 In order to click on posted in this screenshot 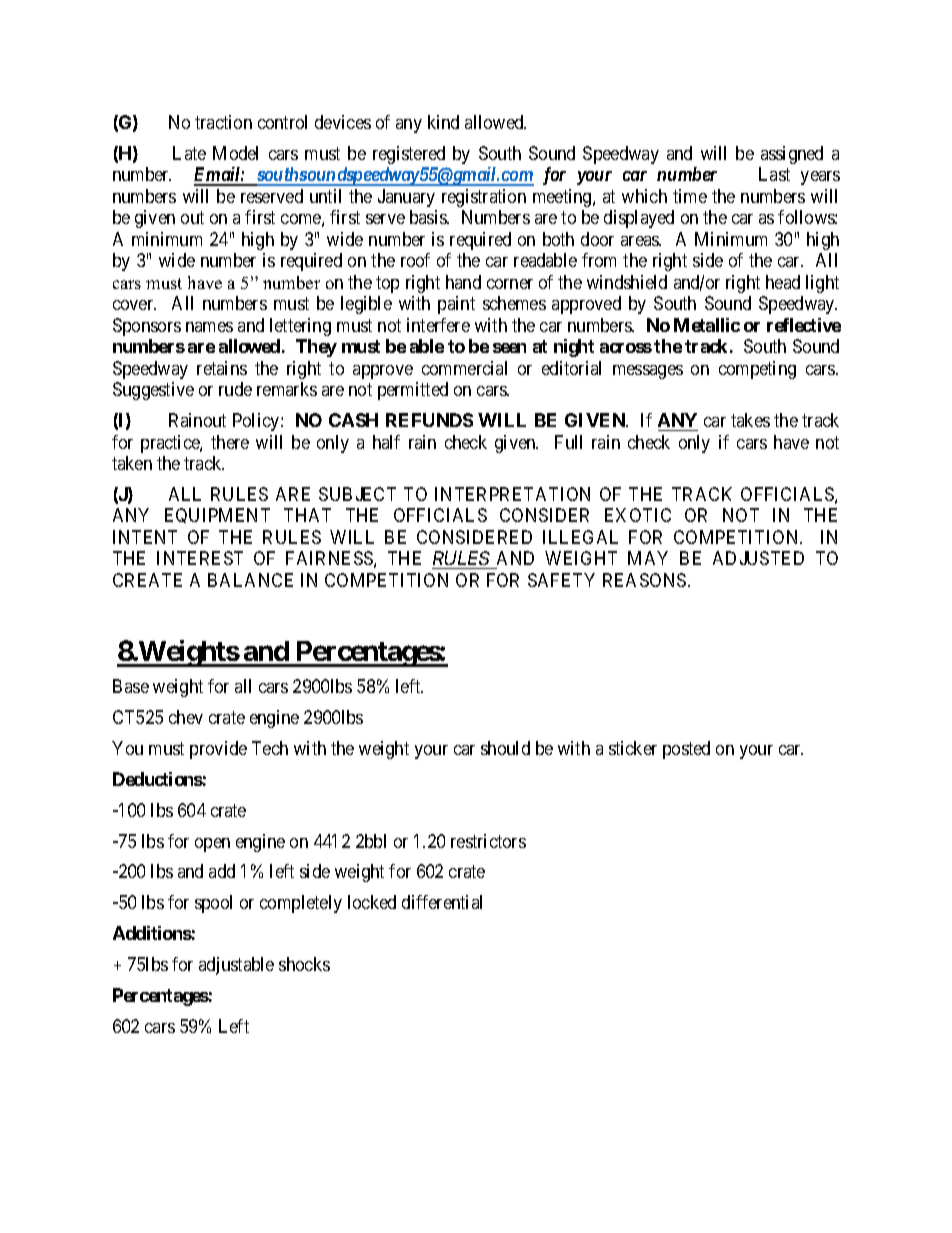, I will do `click(686, 750)`.
